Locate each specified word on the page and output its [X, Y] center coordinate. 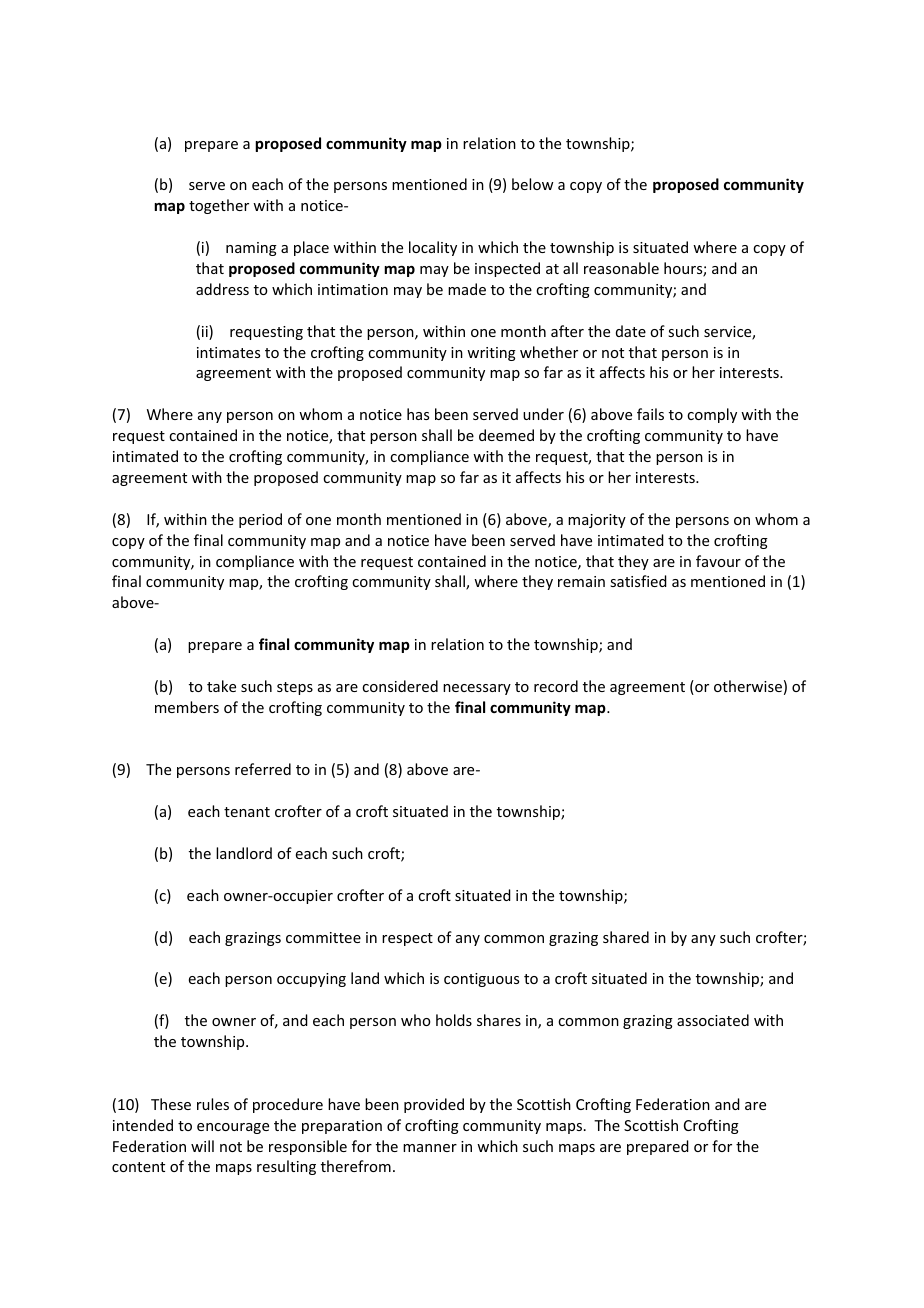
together [219, 206]
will [202, 1146]
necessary [477, 689]
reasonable [621, 268]
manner [430, 1148]
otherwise [748, 686]
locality [433, 248]
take [221, 686]
